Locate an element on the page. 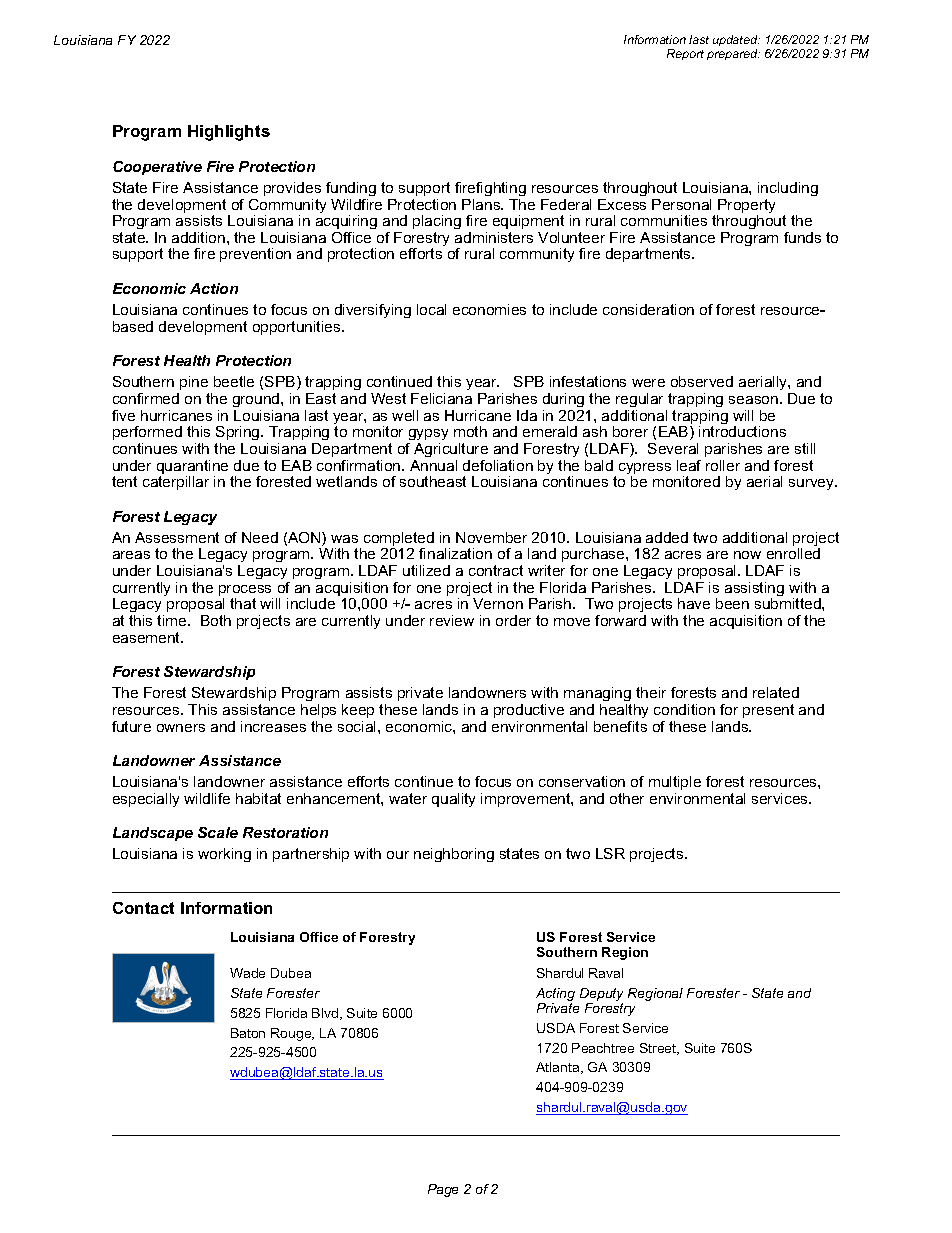 Image resolution: width=952 pixels, height=1233 pixels. economies is located at coordinates (489, 309).
